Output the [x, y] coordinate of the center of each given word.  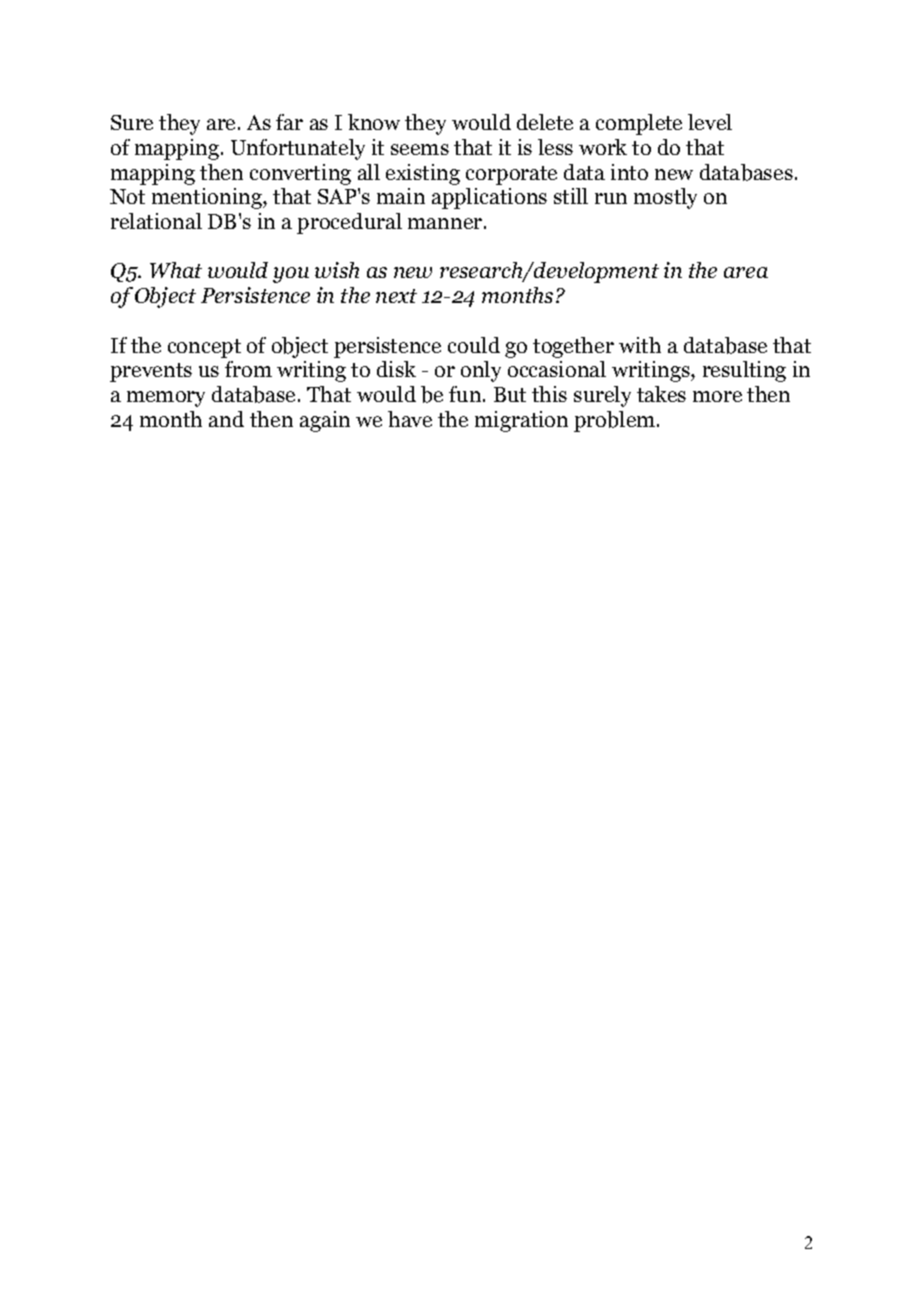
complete [639, 124]
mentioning [208, 198]
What [176, 270]
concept [204, 348]
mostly [665, 198]
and [226, 419]
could [474, 345]
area [746, 272]
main [401, 196]
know [374, 122]
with [640, 345]
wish [337, 270]
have [410, 419]
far [289, 122]
